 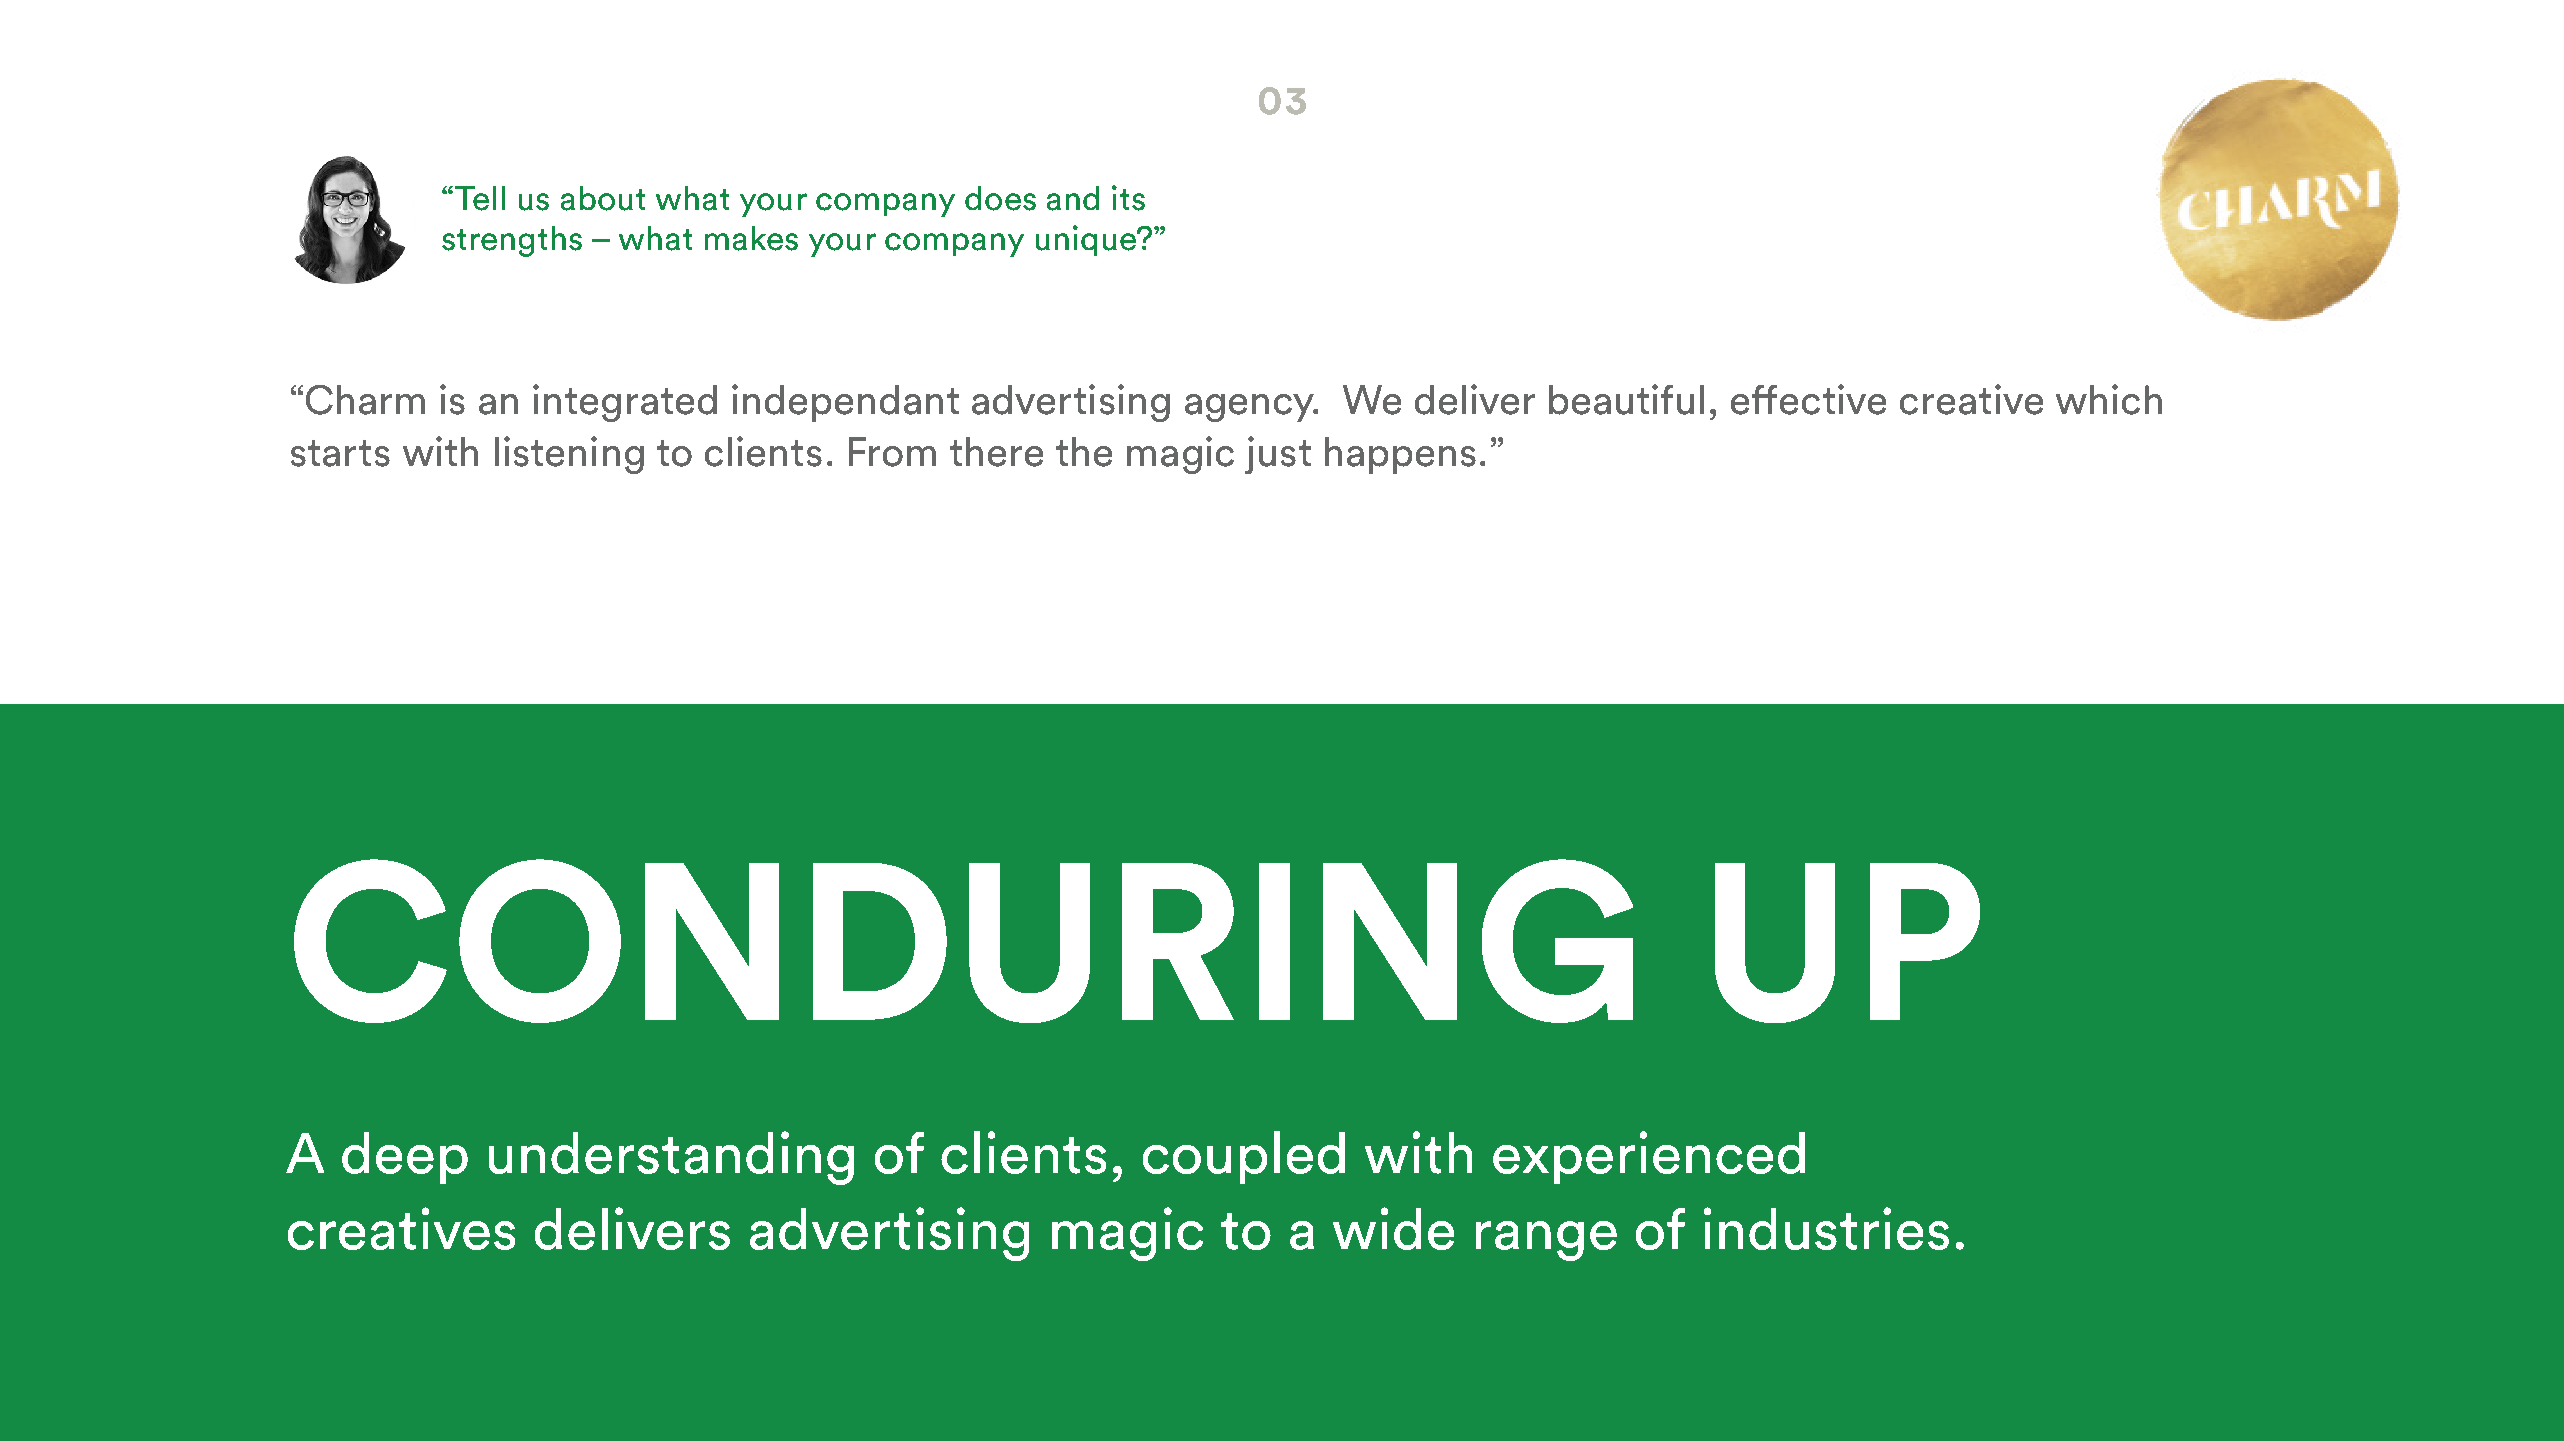 What do you see at coordinates (512, 241) in the screenshot?
I see `strengths` at bounding box center [512, 241].
